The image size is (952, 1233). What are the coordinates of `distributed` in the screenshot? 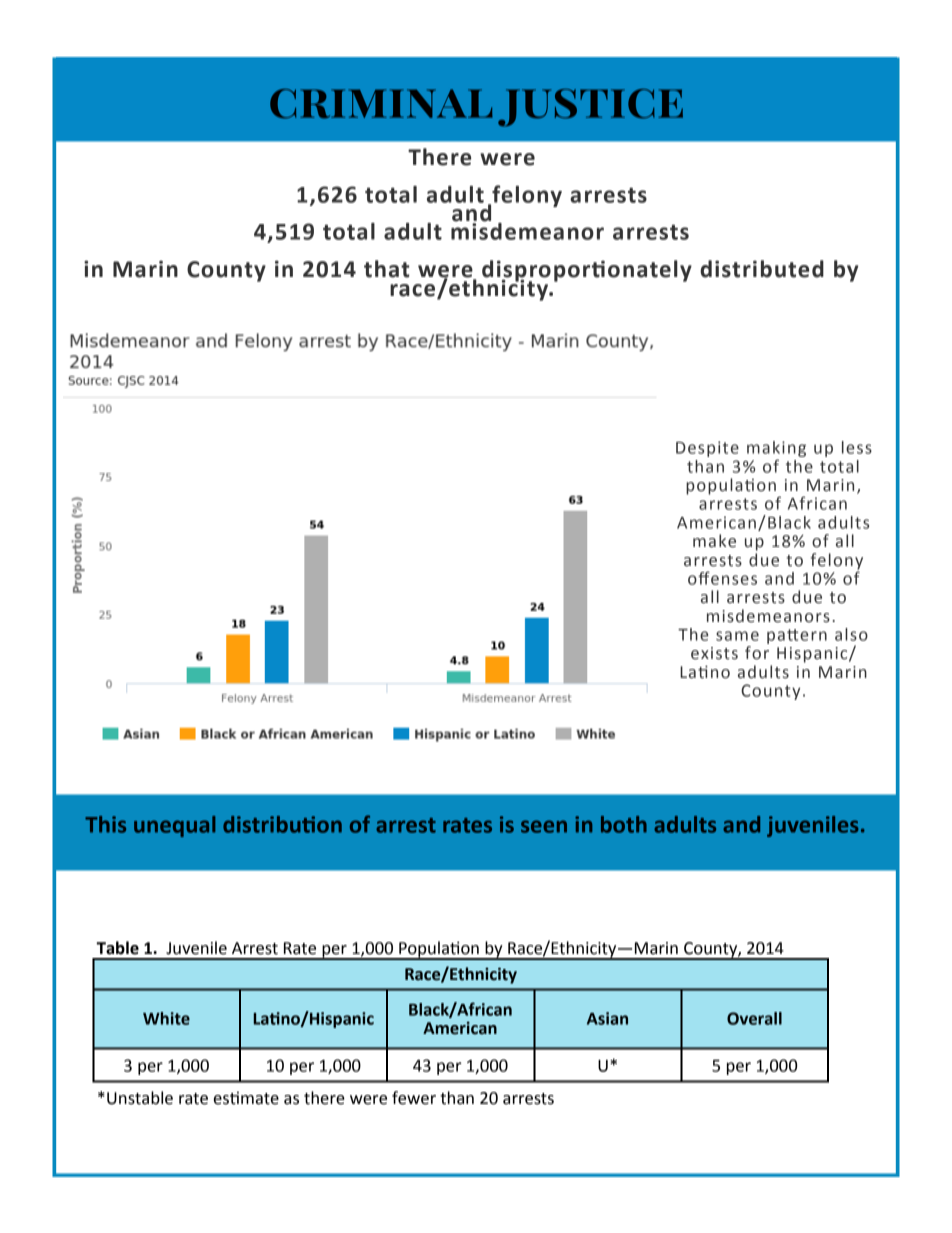 It's located at (762, 269).
